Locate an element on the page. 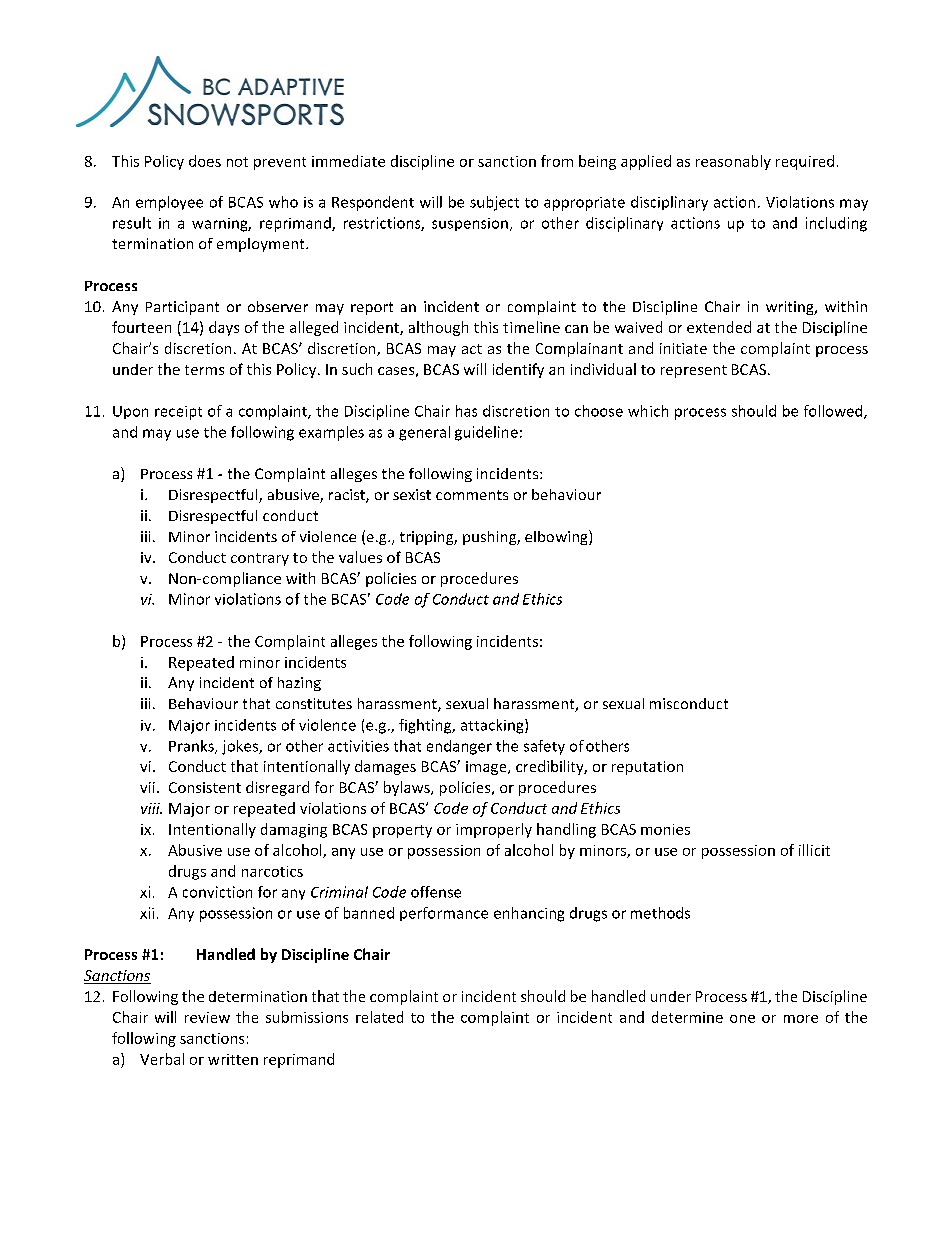  represent is located at coordinates (694, 371).
